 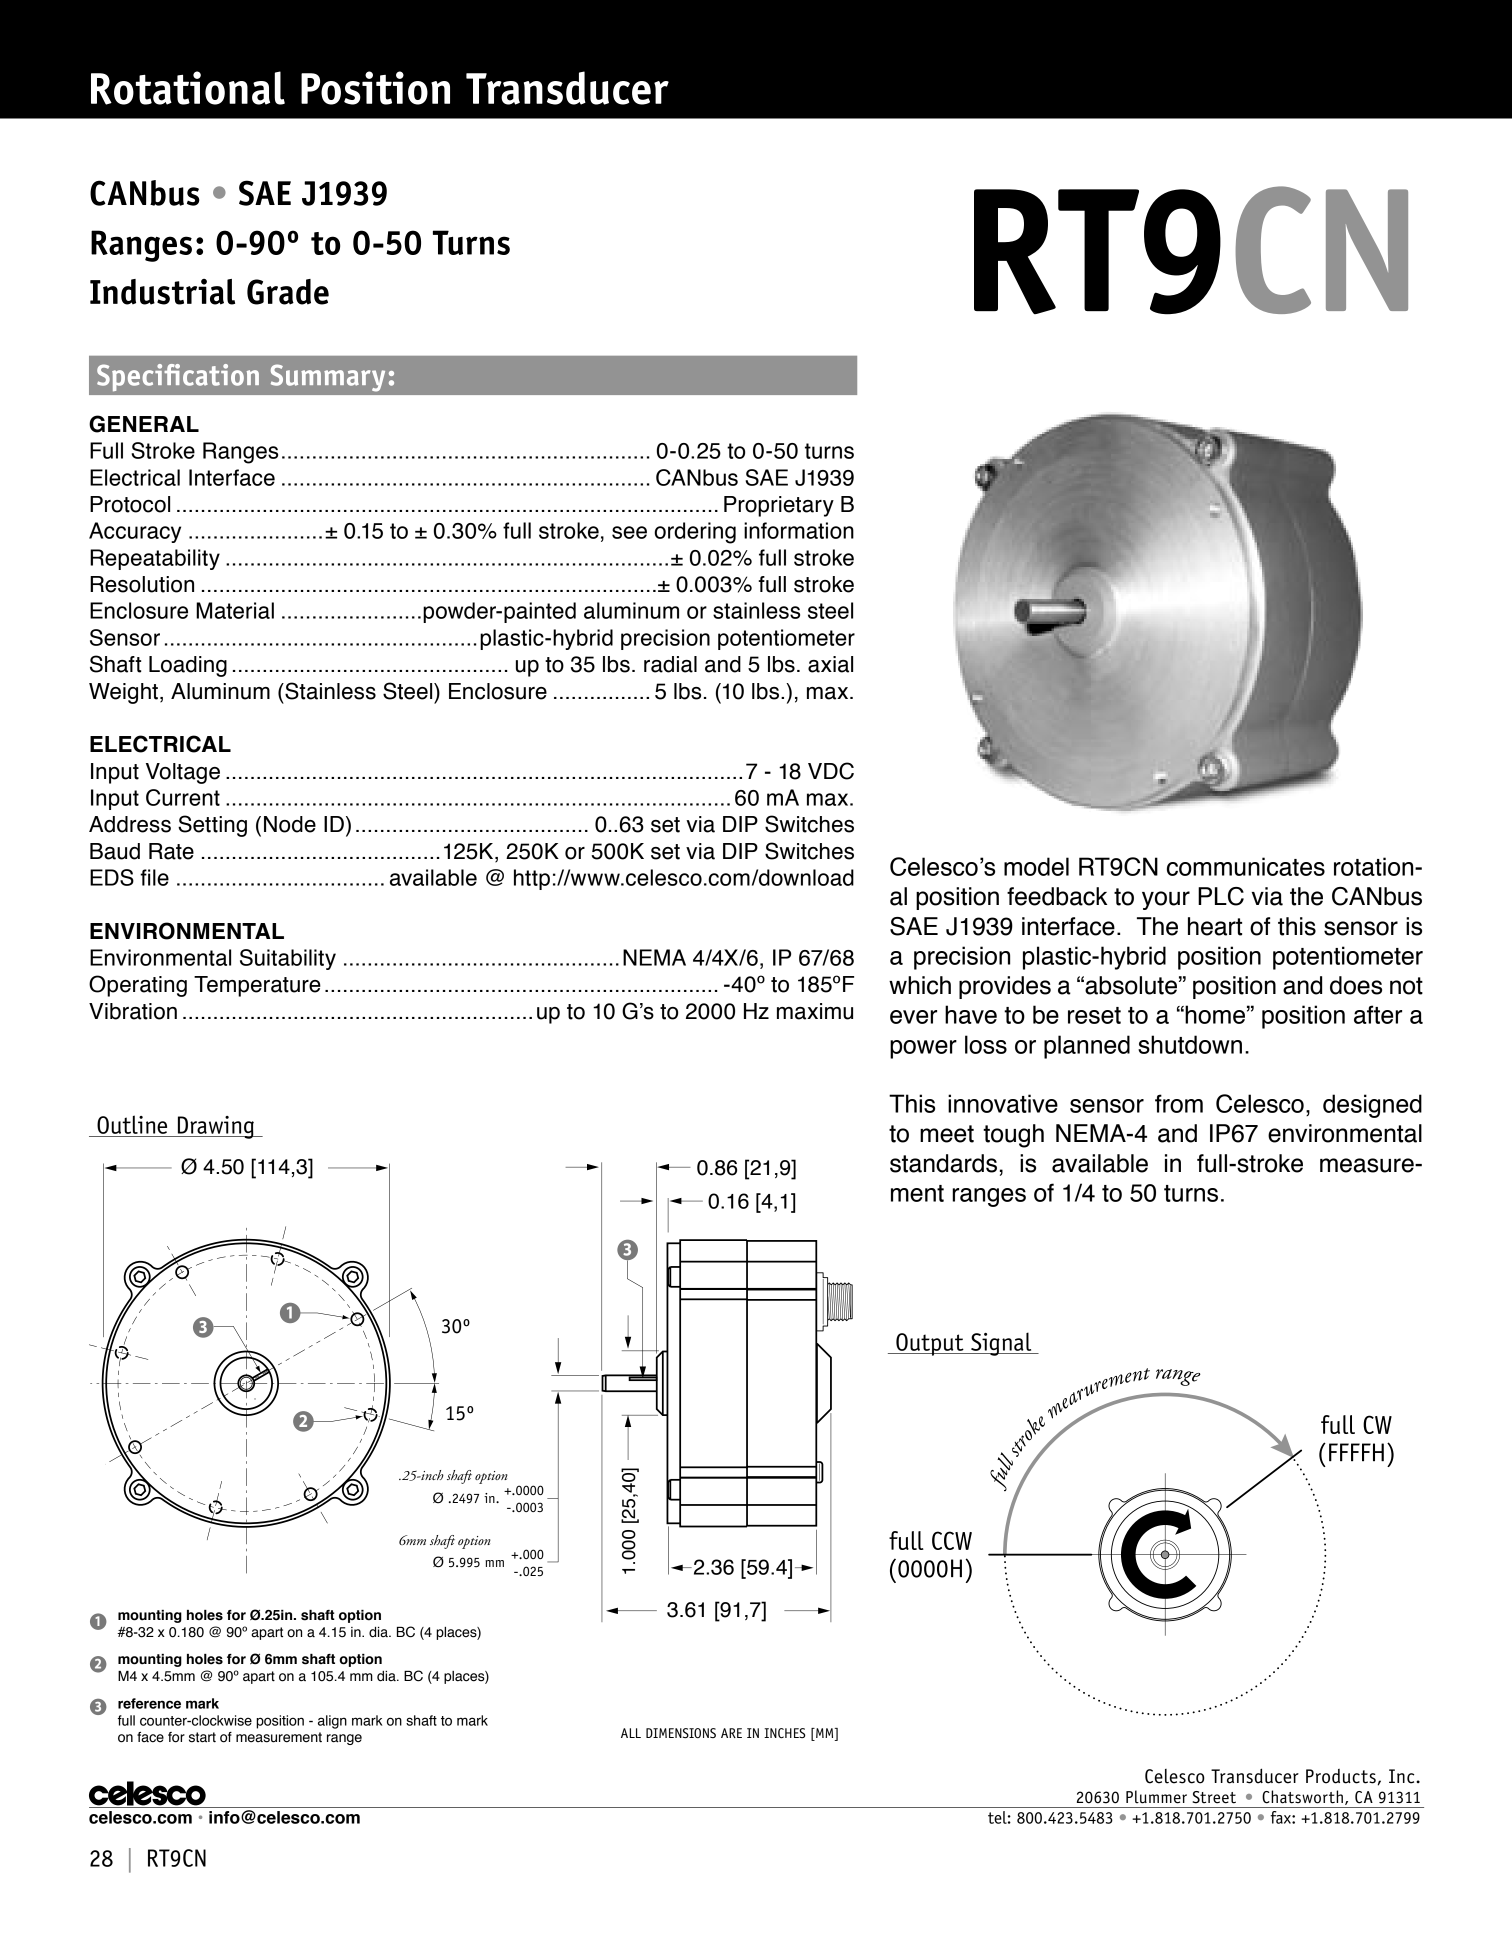 What do you see at coordinates (288, 292) in the screenshot?
I see `Grade` at bounding box center [288, 292].
